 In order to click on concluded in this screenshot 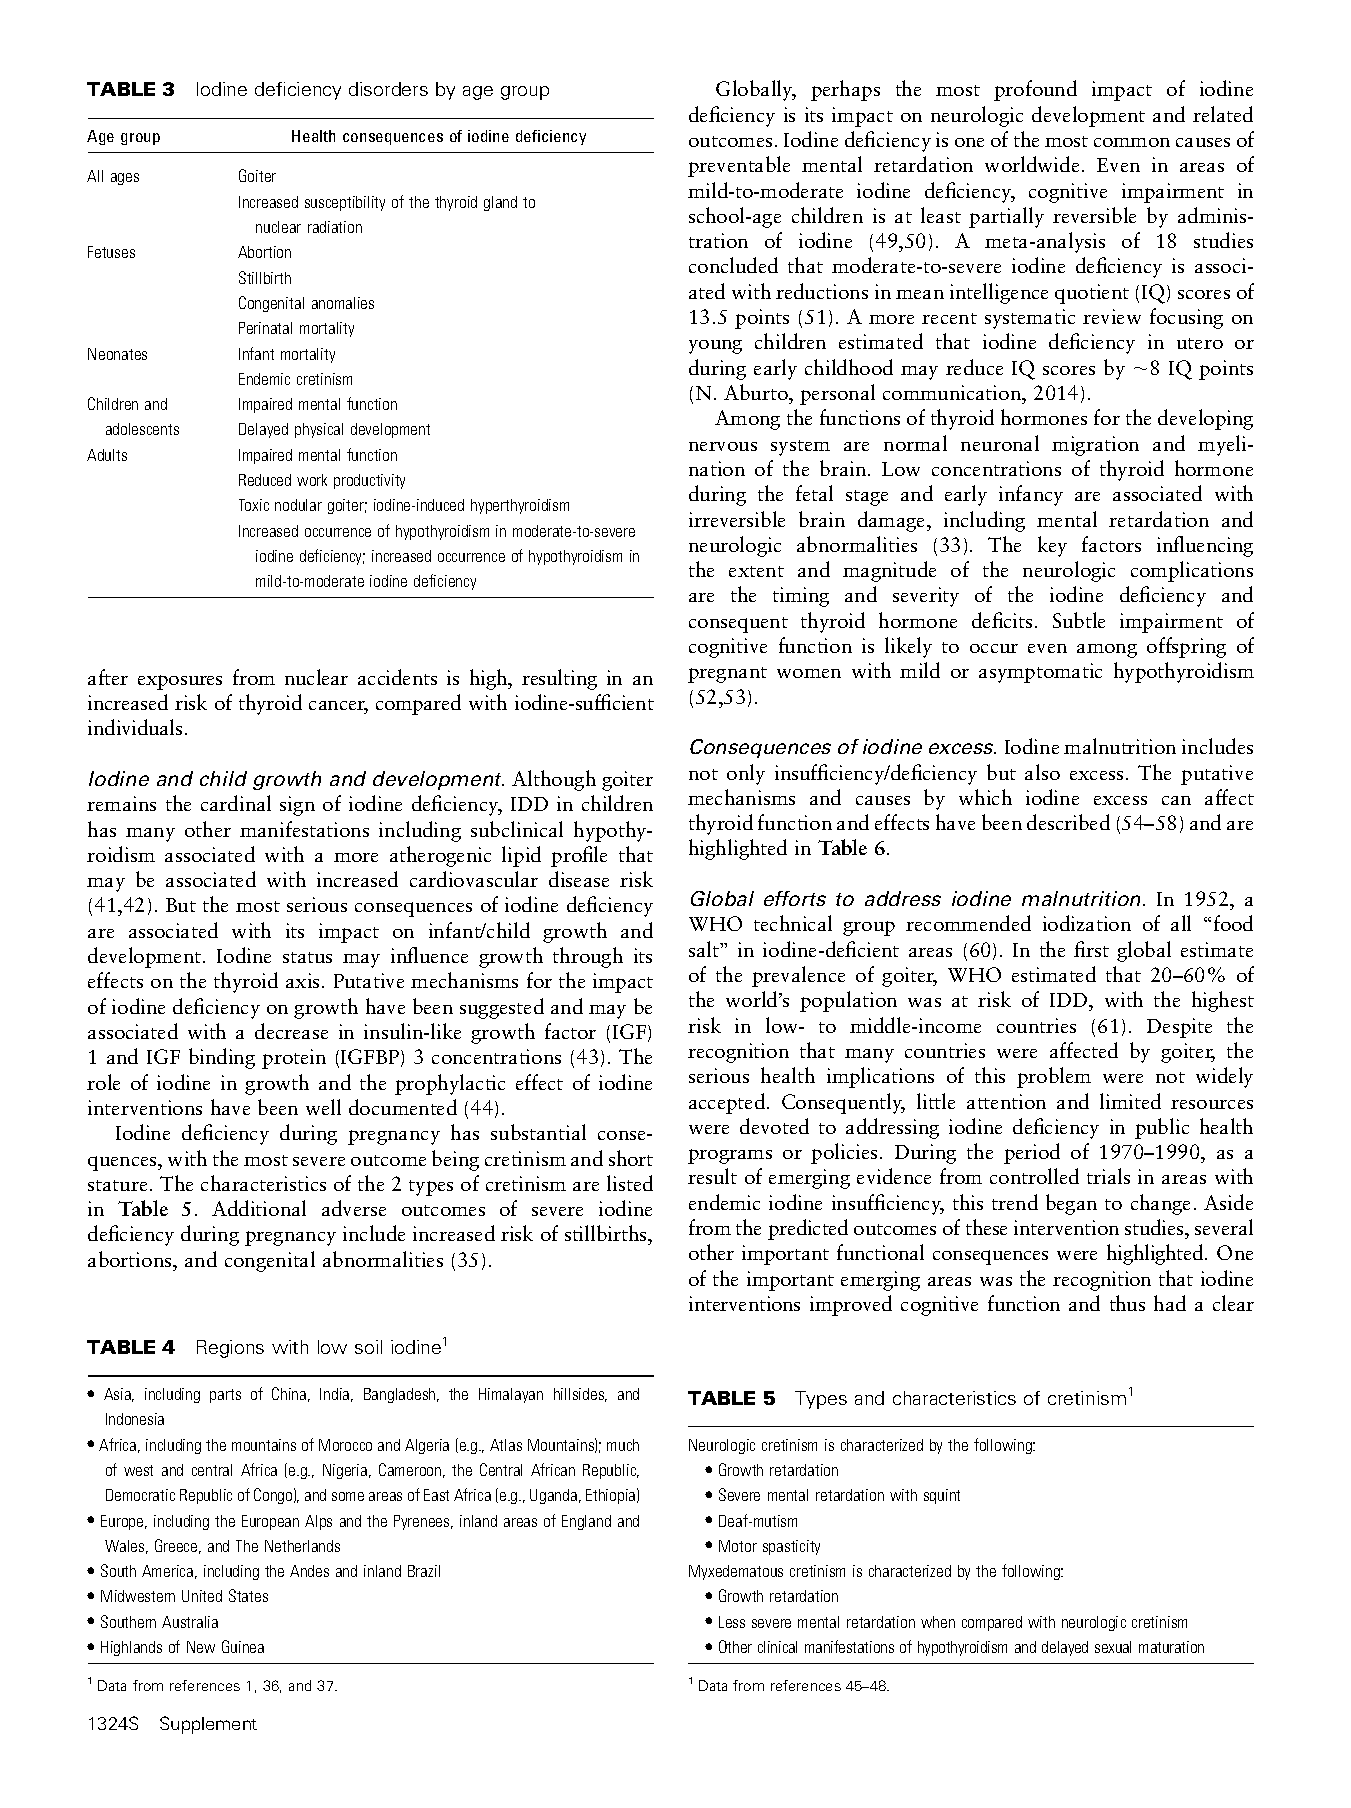, I will do `click(733, 265)`.
